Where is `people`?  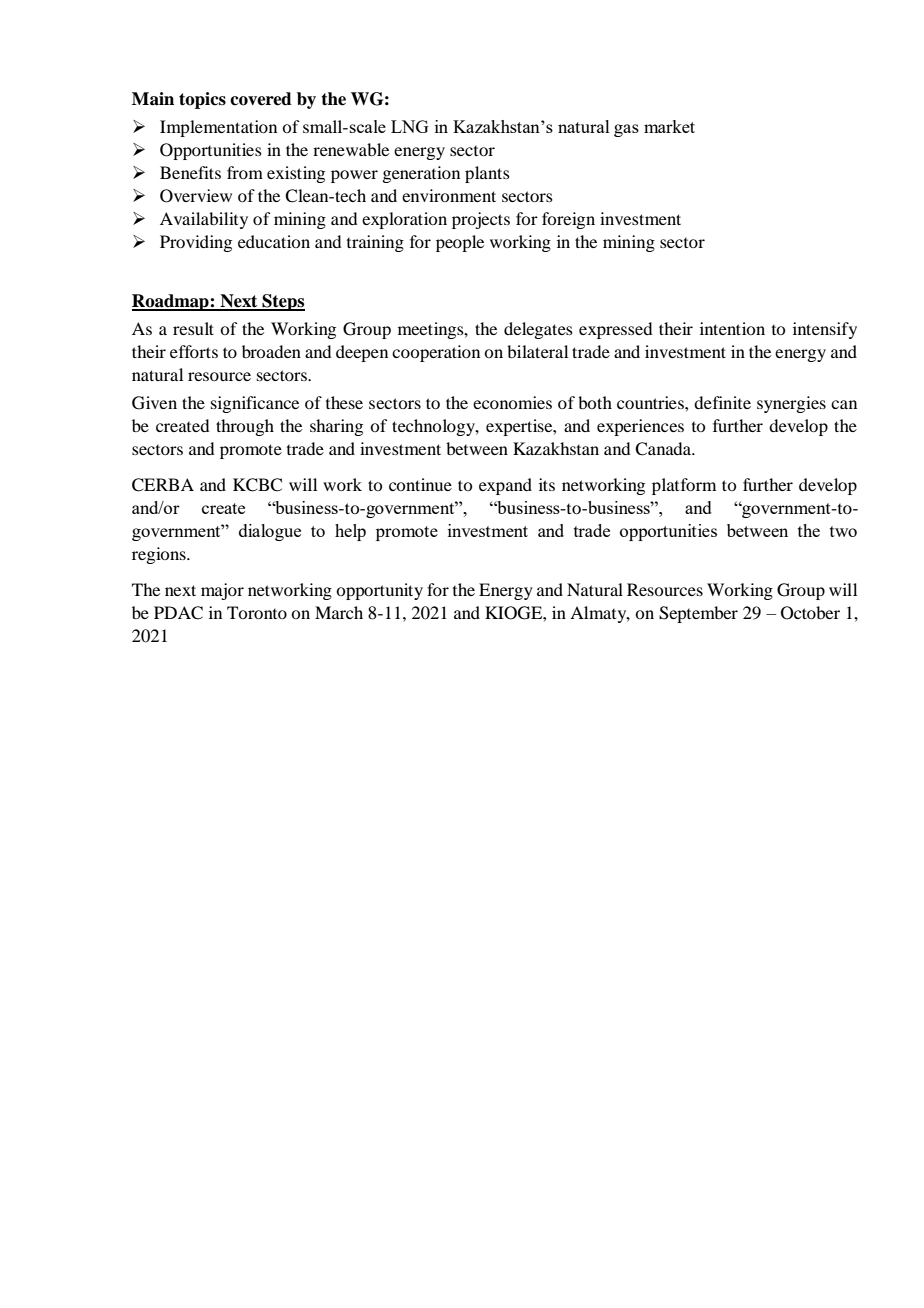 people is located at coordinates (460, 243).
